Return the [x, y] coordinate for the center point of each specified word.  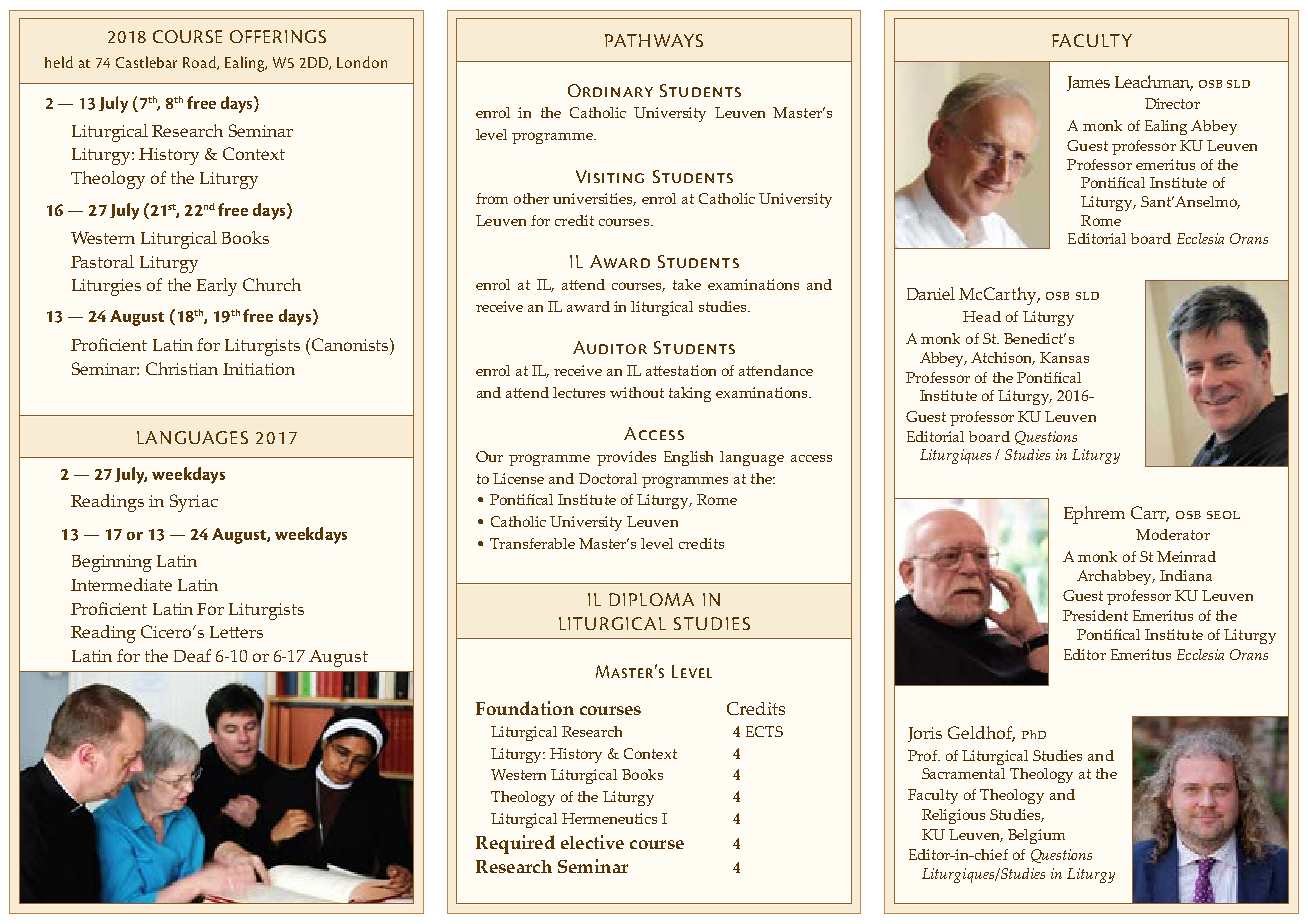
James [1088, 83]
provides [626, 458]
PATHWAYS [654, 40]
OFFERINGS [278, 36]
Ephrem [1094, 515]
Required [515, 844]
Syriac [194, 503]
